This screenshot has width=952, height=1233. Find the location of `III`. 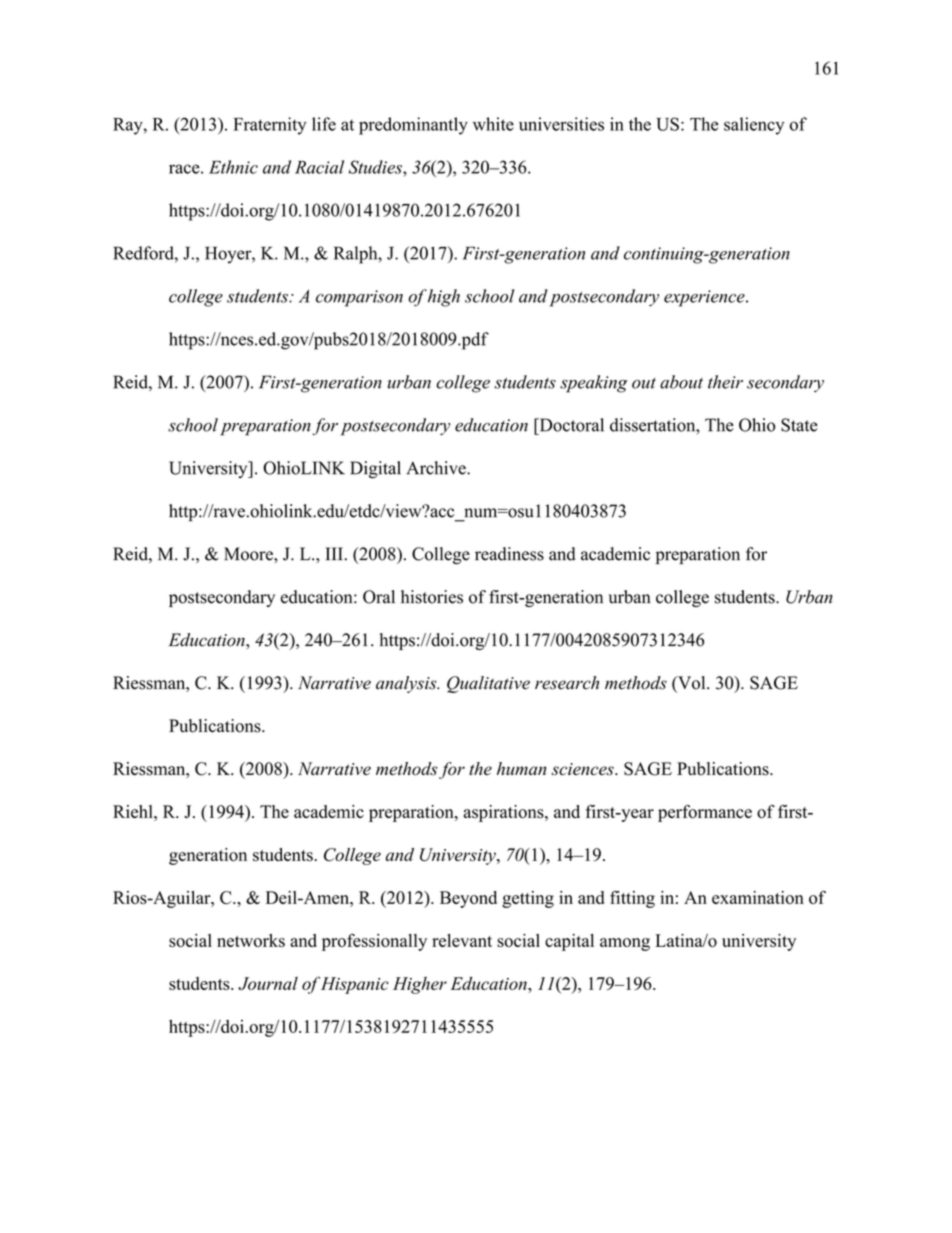

III is located at coordinates (334, 553).
